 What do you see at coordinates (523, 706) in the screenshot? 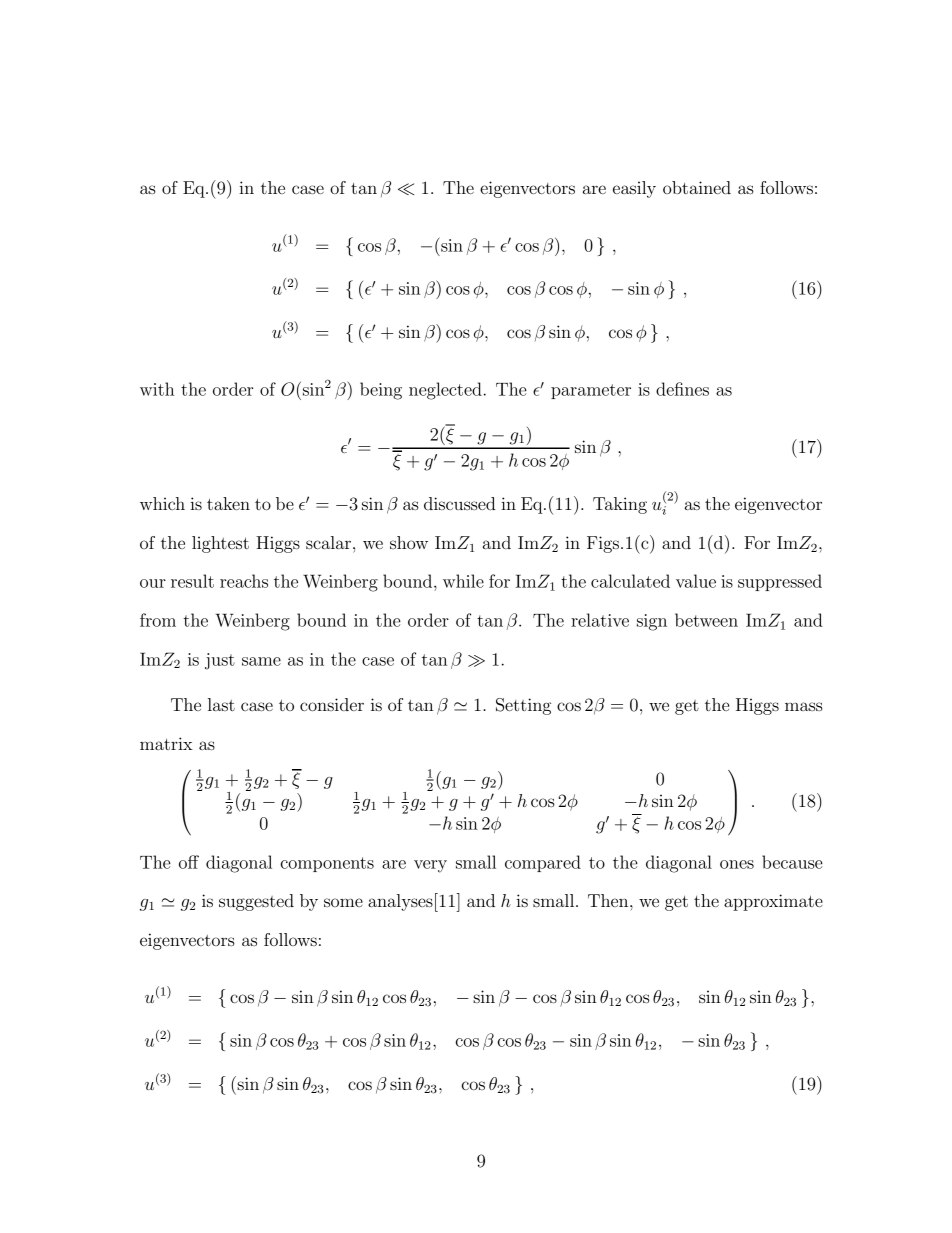
I see `Setting` at bounding box center [523, 706].
